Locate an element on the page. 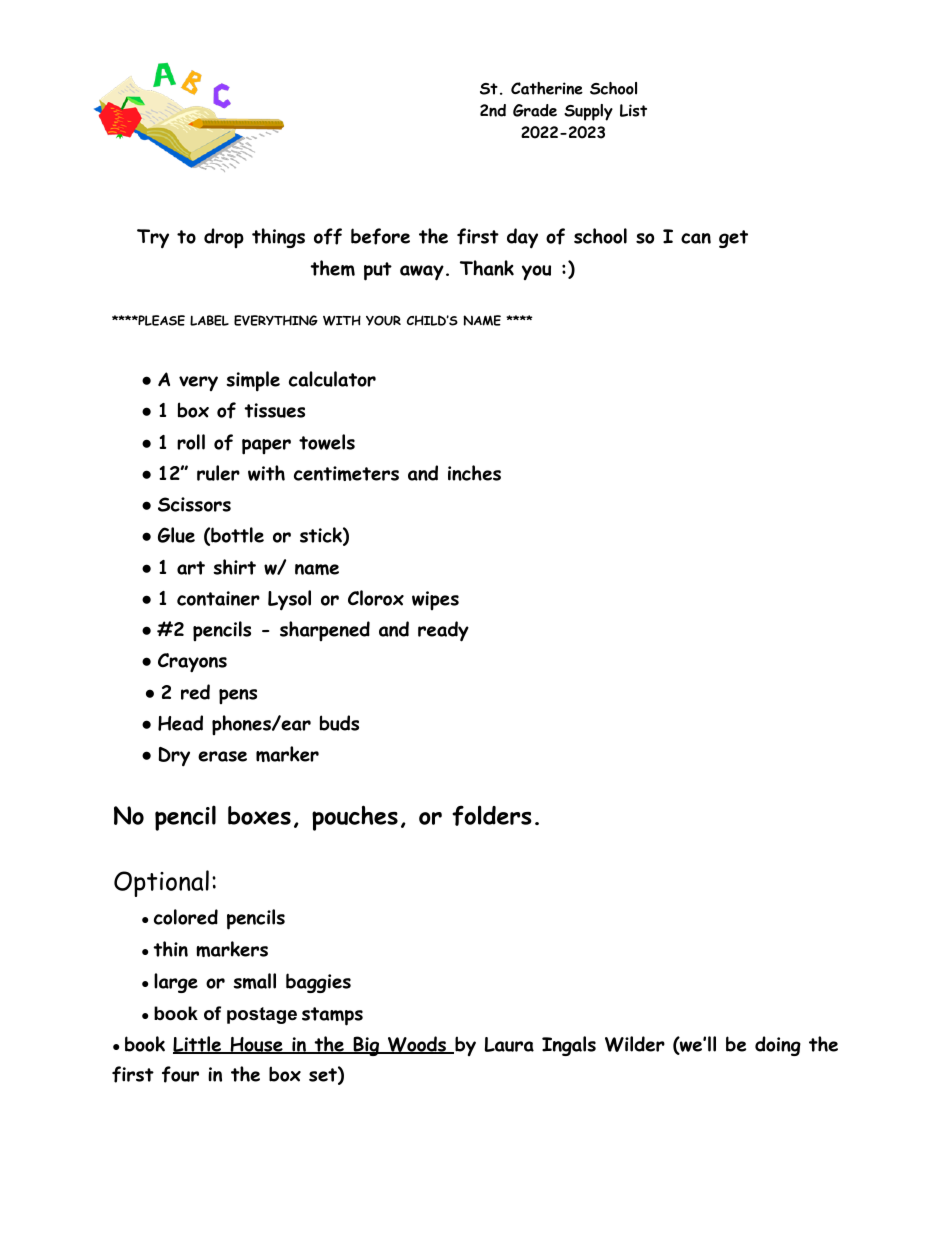 This page has height=1233, width=952. ruler is located at coordinates (218, 473).
